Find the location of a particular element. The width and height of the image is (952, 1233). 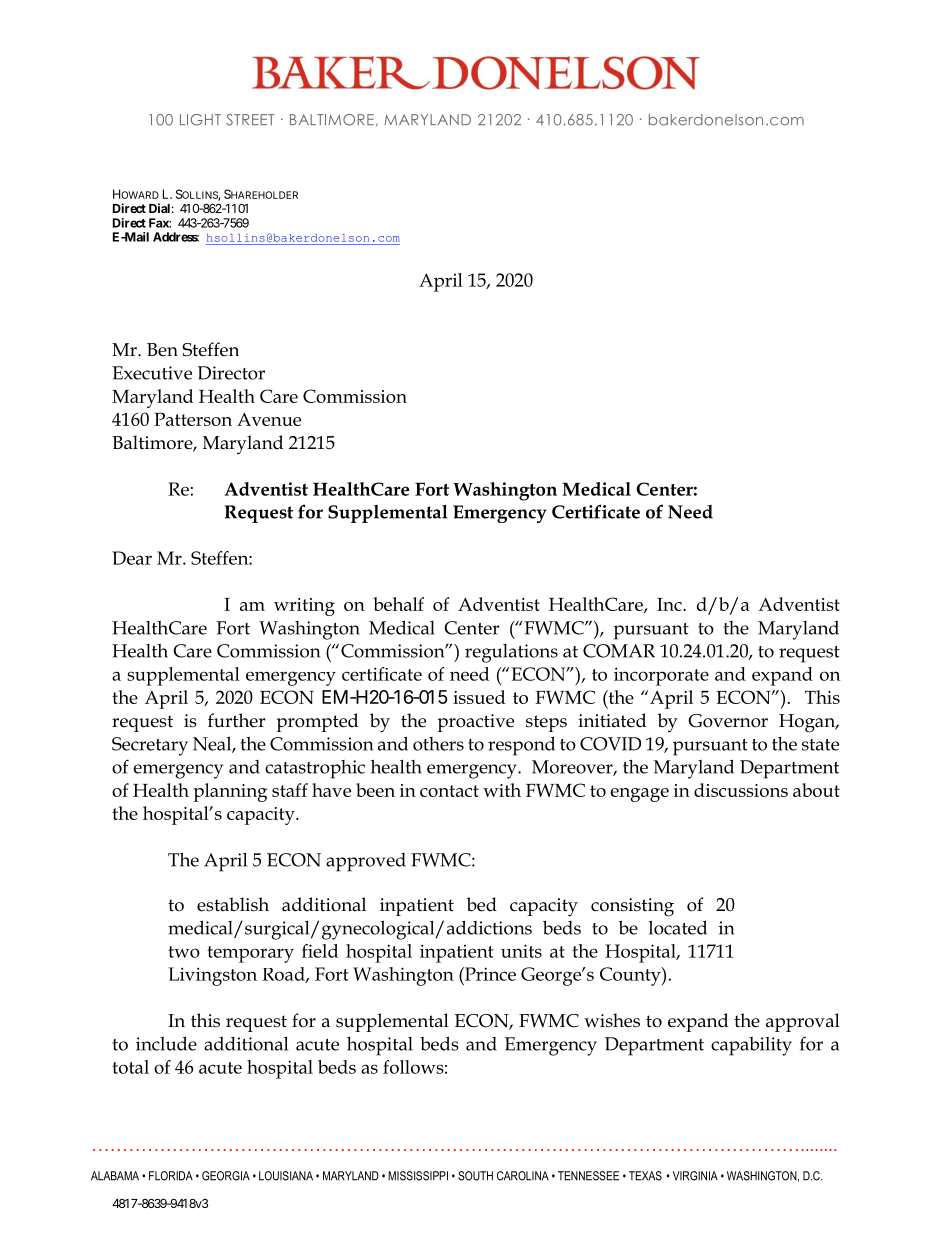

discussions is located at coordinates (741, 790).
